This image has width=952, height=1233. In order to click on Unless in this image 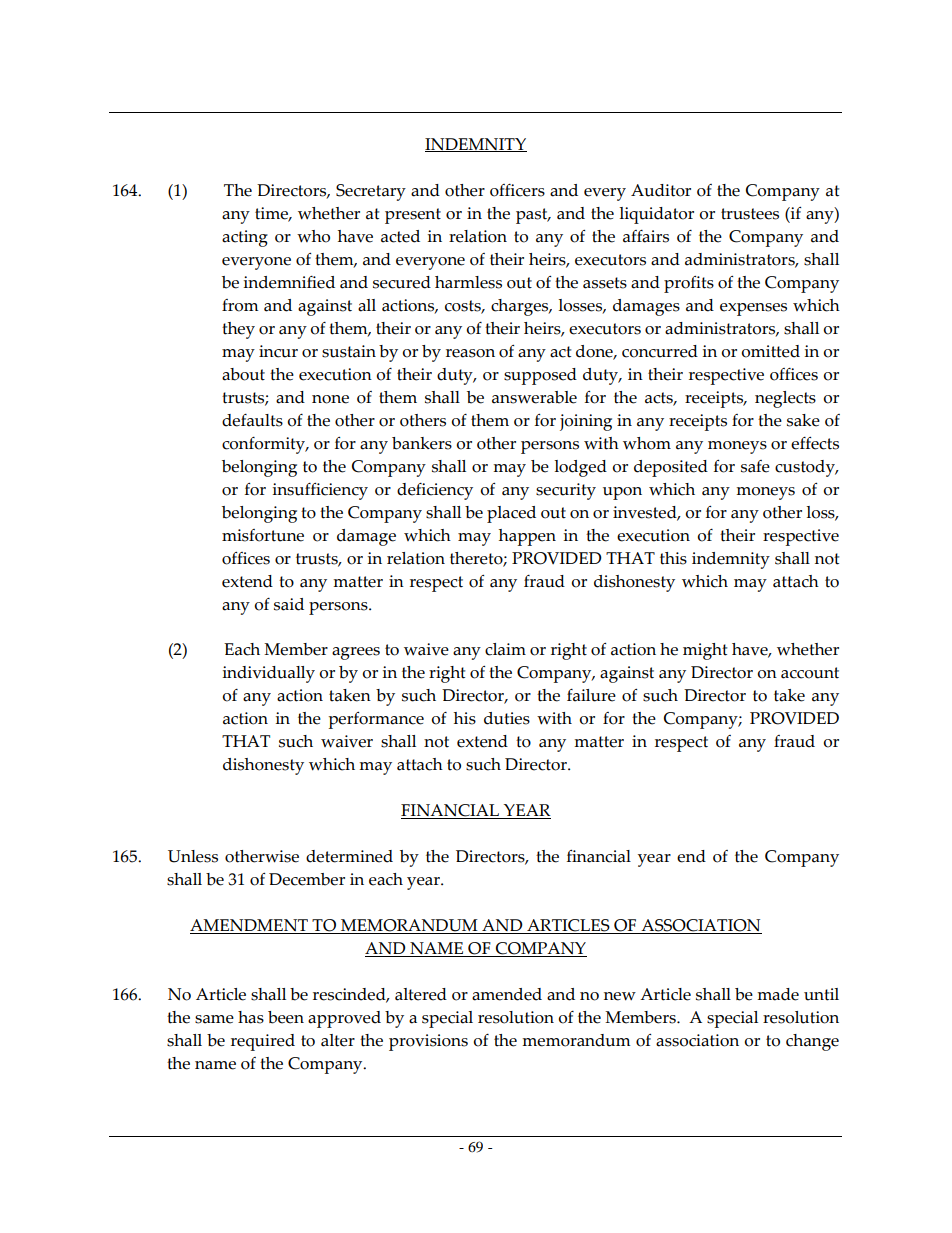, I will do `click(193, 856)`.
